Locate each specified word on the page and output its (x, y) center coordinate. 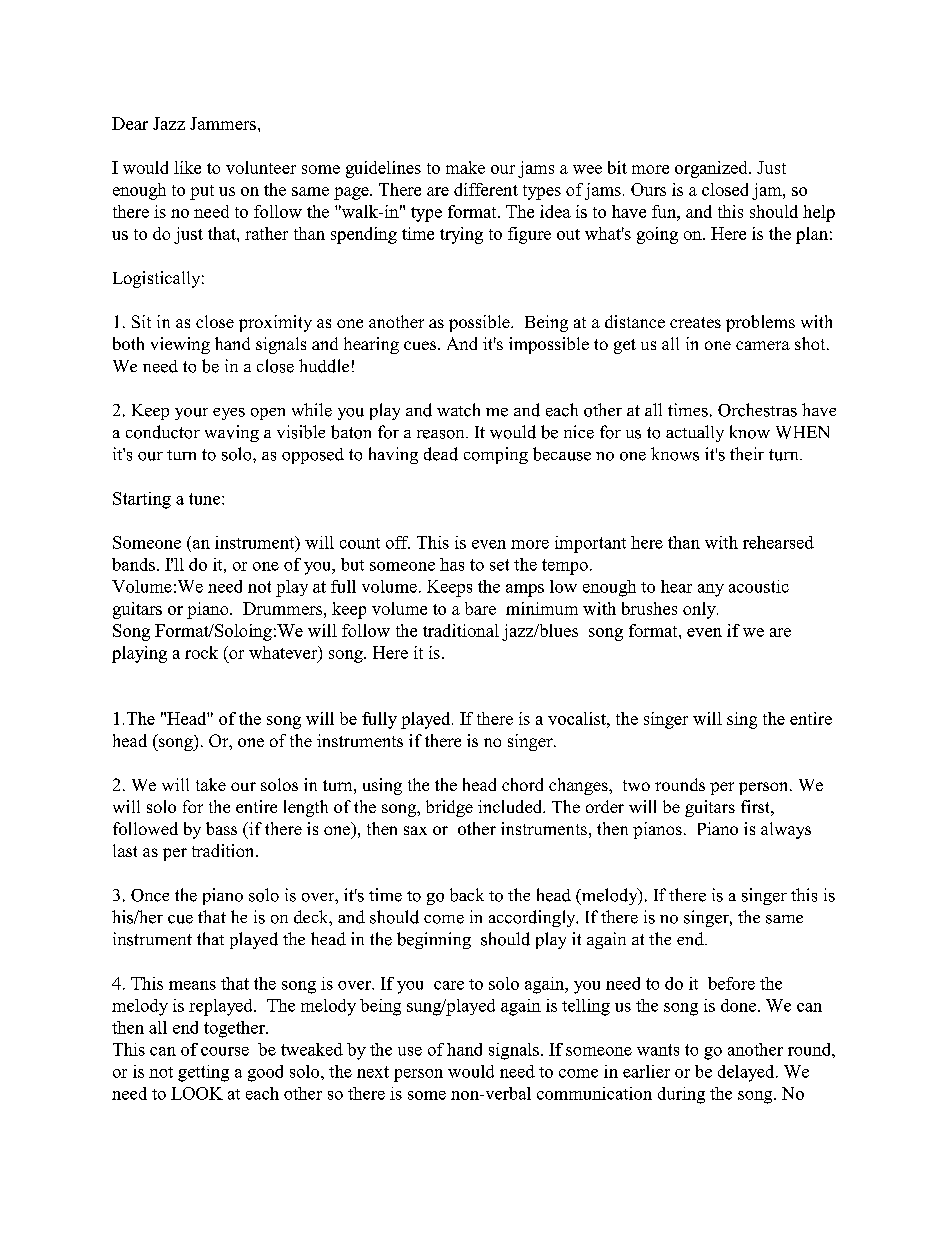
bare (480, 608)
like (187, 167)
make (465, 167)
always (786, 830)
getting (203, 1073)
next (373, 1072)
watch (458, 410)
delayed (747, 1073)
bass (221, 828)
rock (201, 652)
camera (763, 345)
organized (712, 169)
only (700, 610)
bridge (449, 808)
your (191, 414)
